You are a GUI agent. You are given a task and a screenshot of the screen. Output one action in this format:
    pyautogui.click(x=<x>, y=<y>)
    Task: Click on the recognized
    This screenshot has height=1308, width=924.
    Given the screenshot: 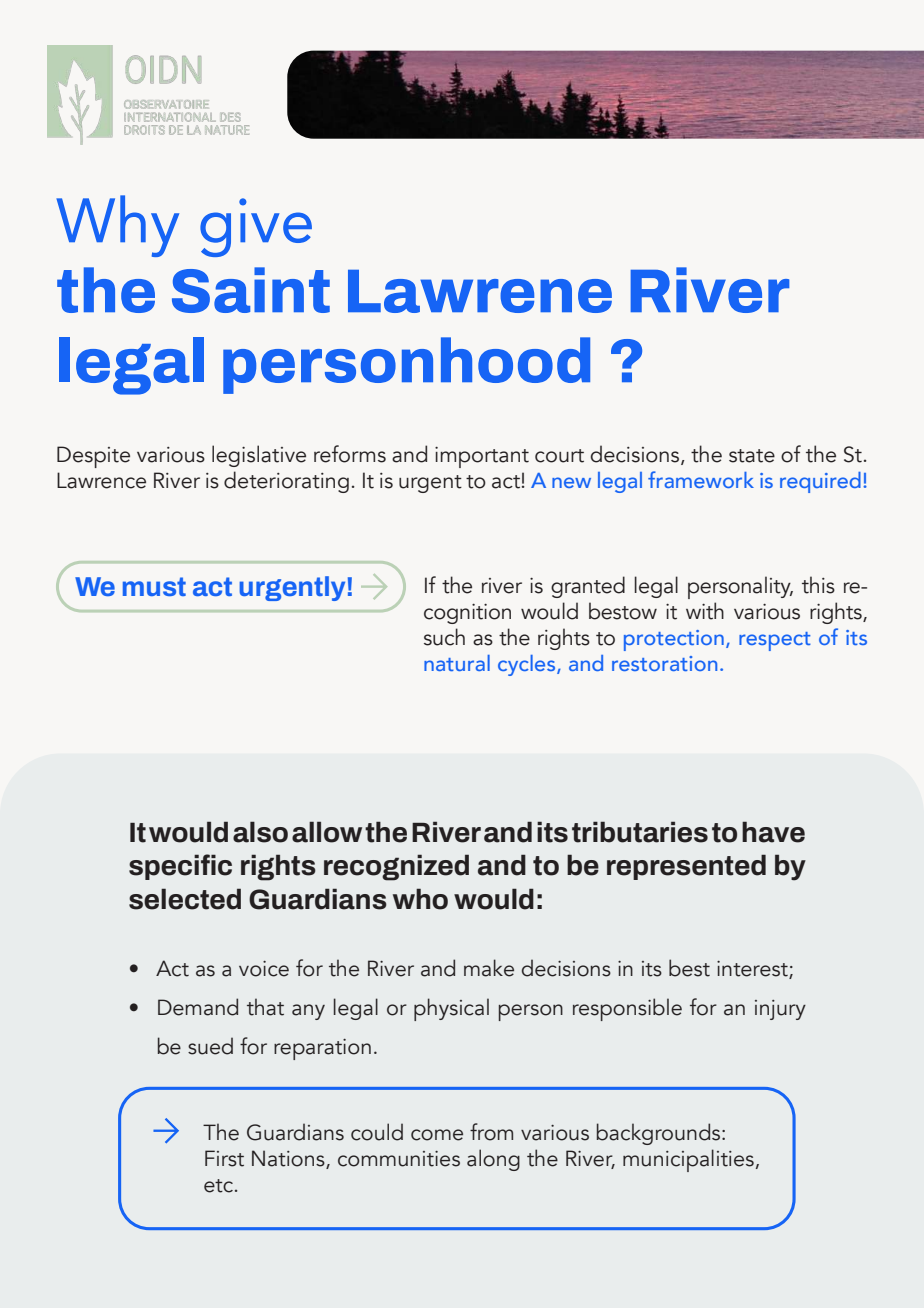 What is the action you would take?
    pyautogui.click(x=396, y=867)
